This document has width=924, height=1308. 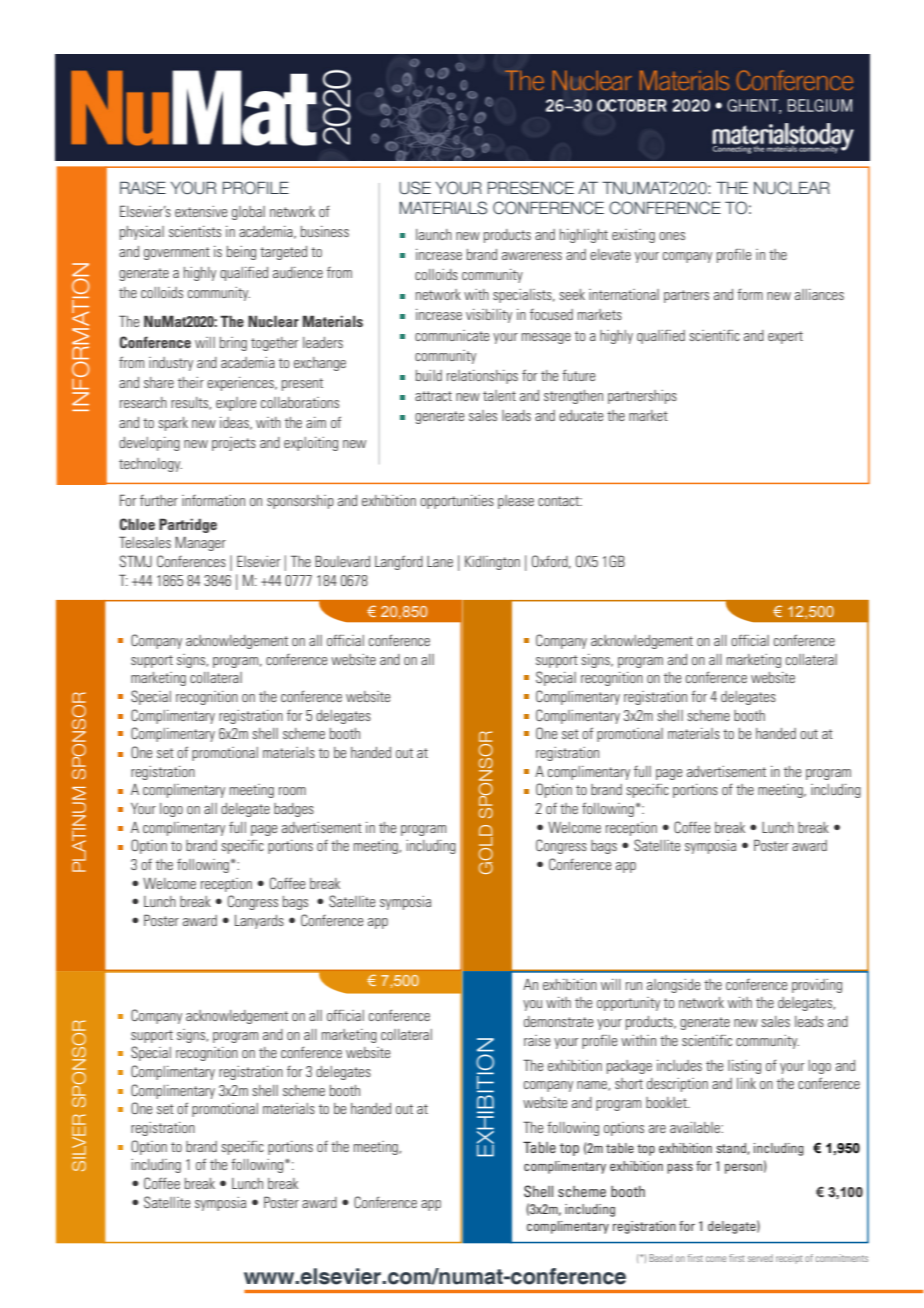 I want to click on Lanyards, so click(x=259, y=922).
